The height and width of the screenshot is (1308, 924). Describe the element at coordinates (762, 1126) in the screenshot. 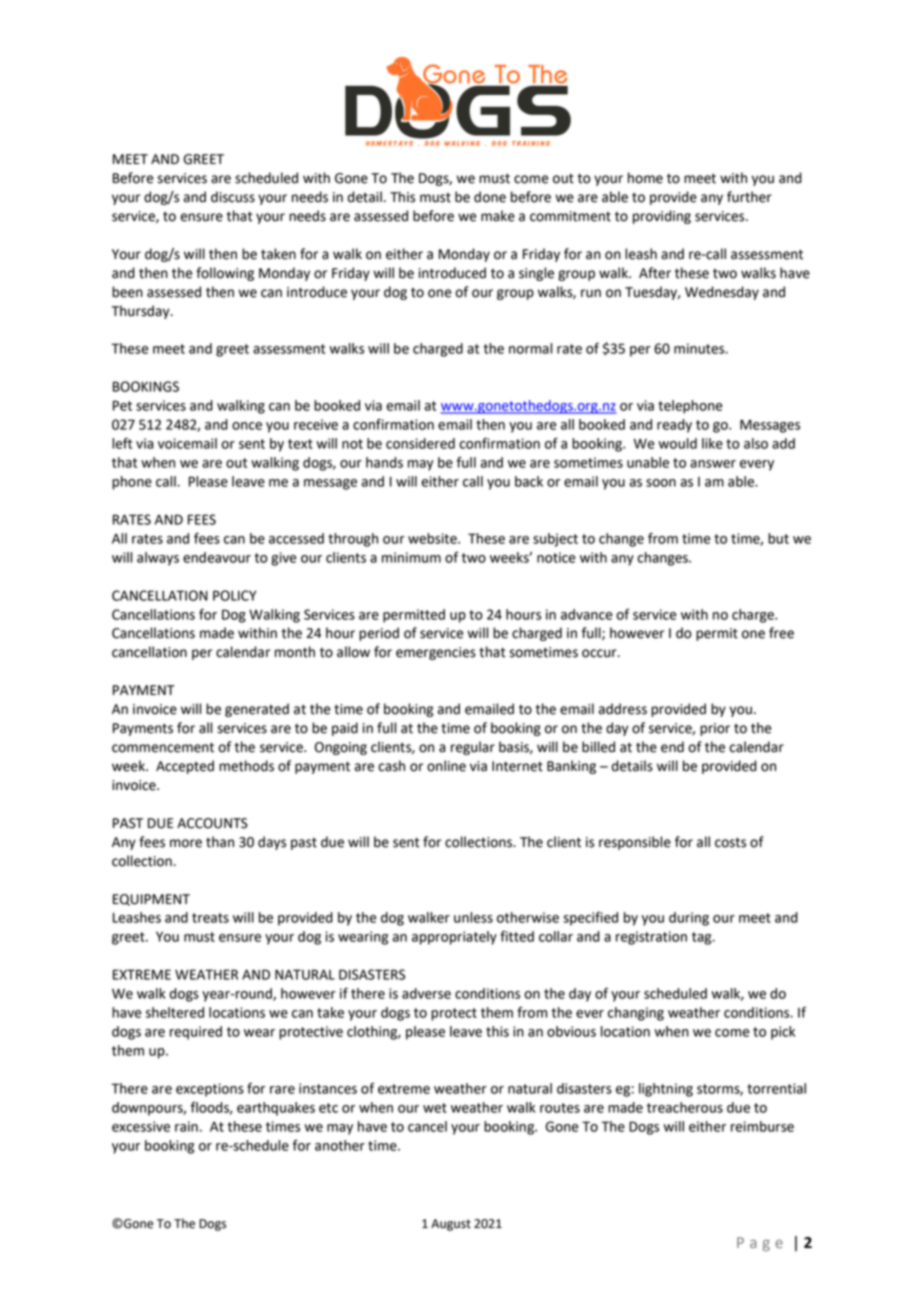

I see `reimburse` at that location.
